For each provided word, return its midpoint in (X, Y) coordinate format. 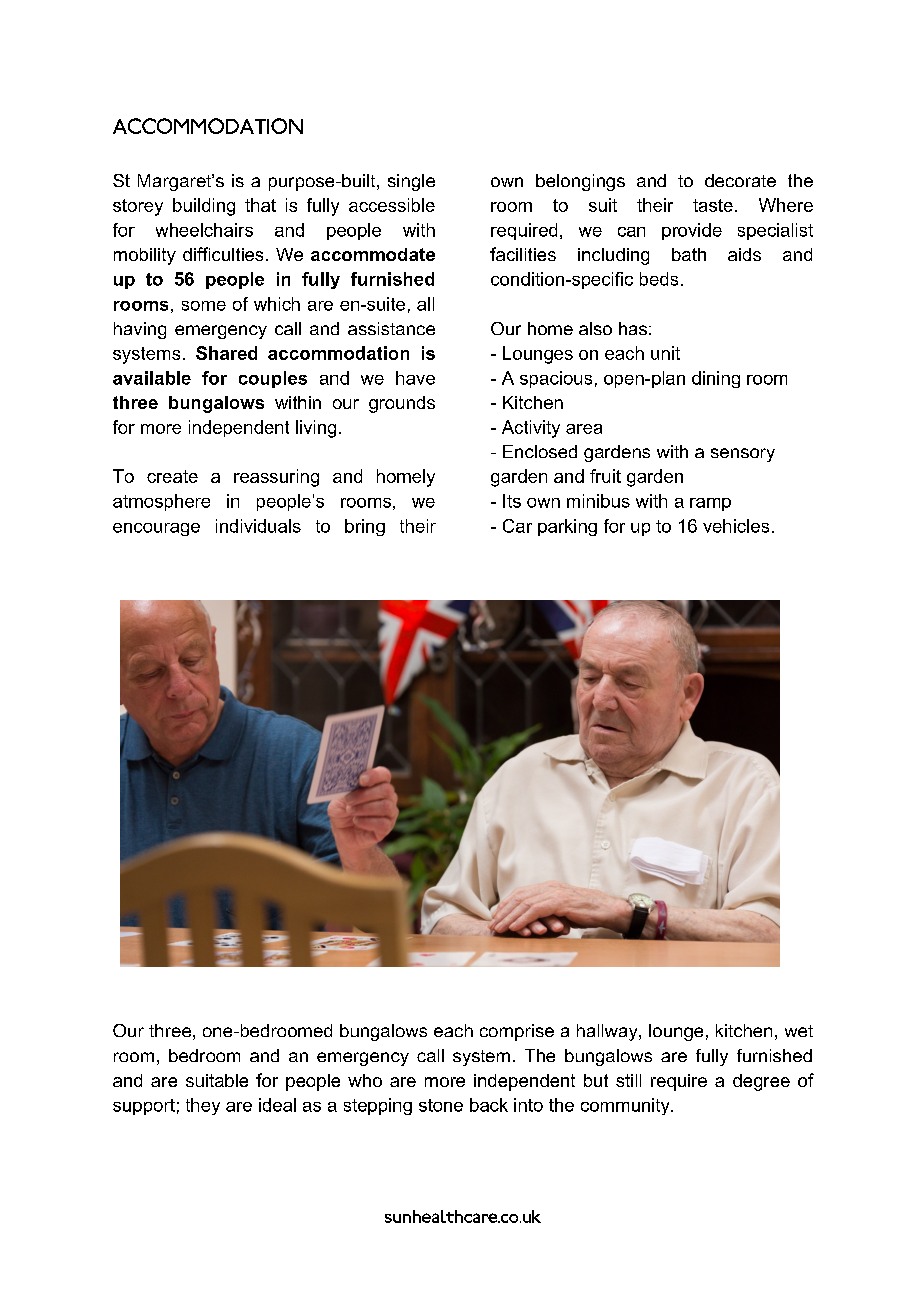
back (489, 1105)
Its (512, 501)
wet (799, 1031)
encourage (156, 529)
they (203, 1106)
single (411, 182)
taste (713, 205)
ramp (710, 504)
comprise (517, 1032)
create (172, 476)
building (204, 207)
